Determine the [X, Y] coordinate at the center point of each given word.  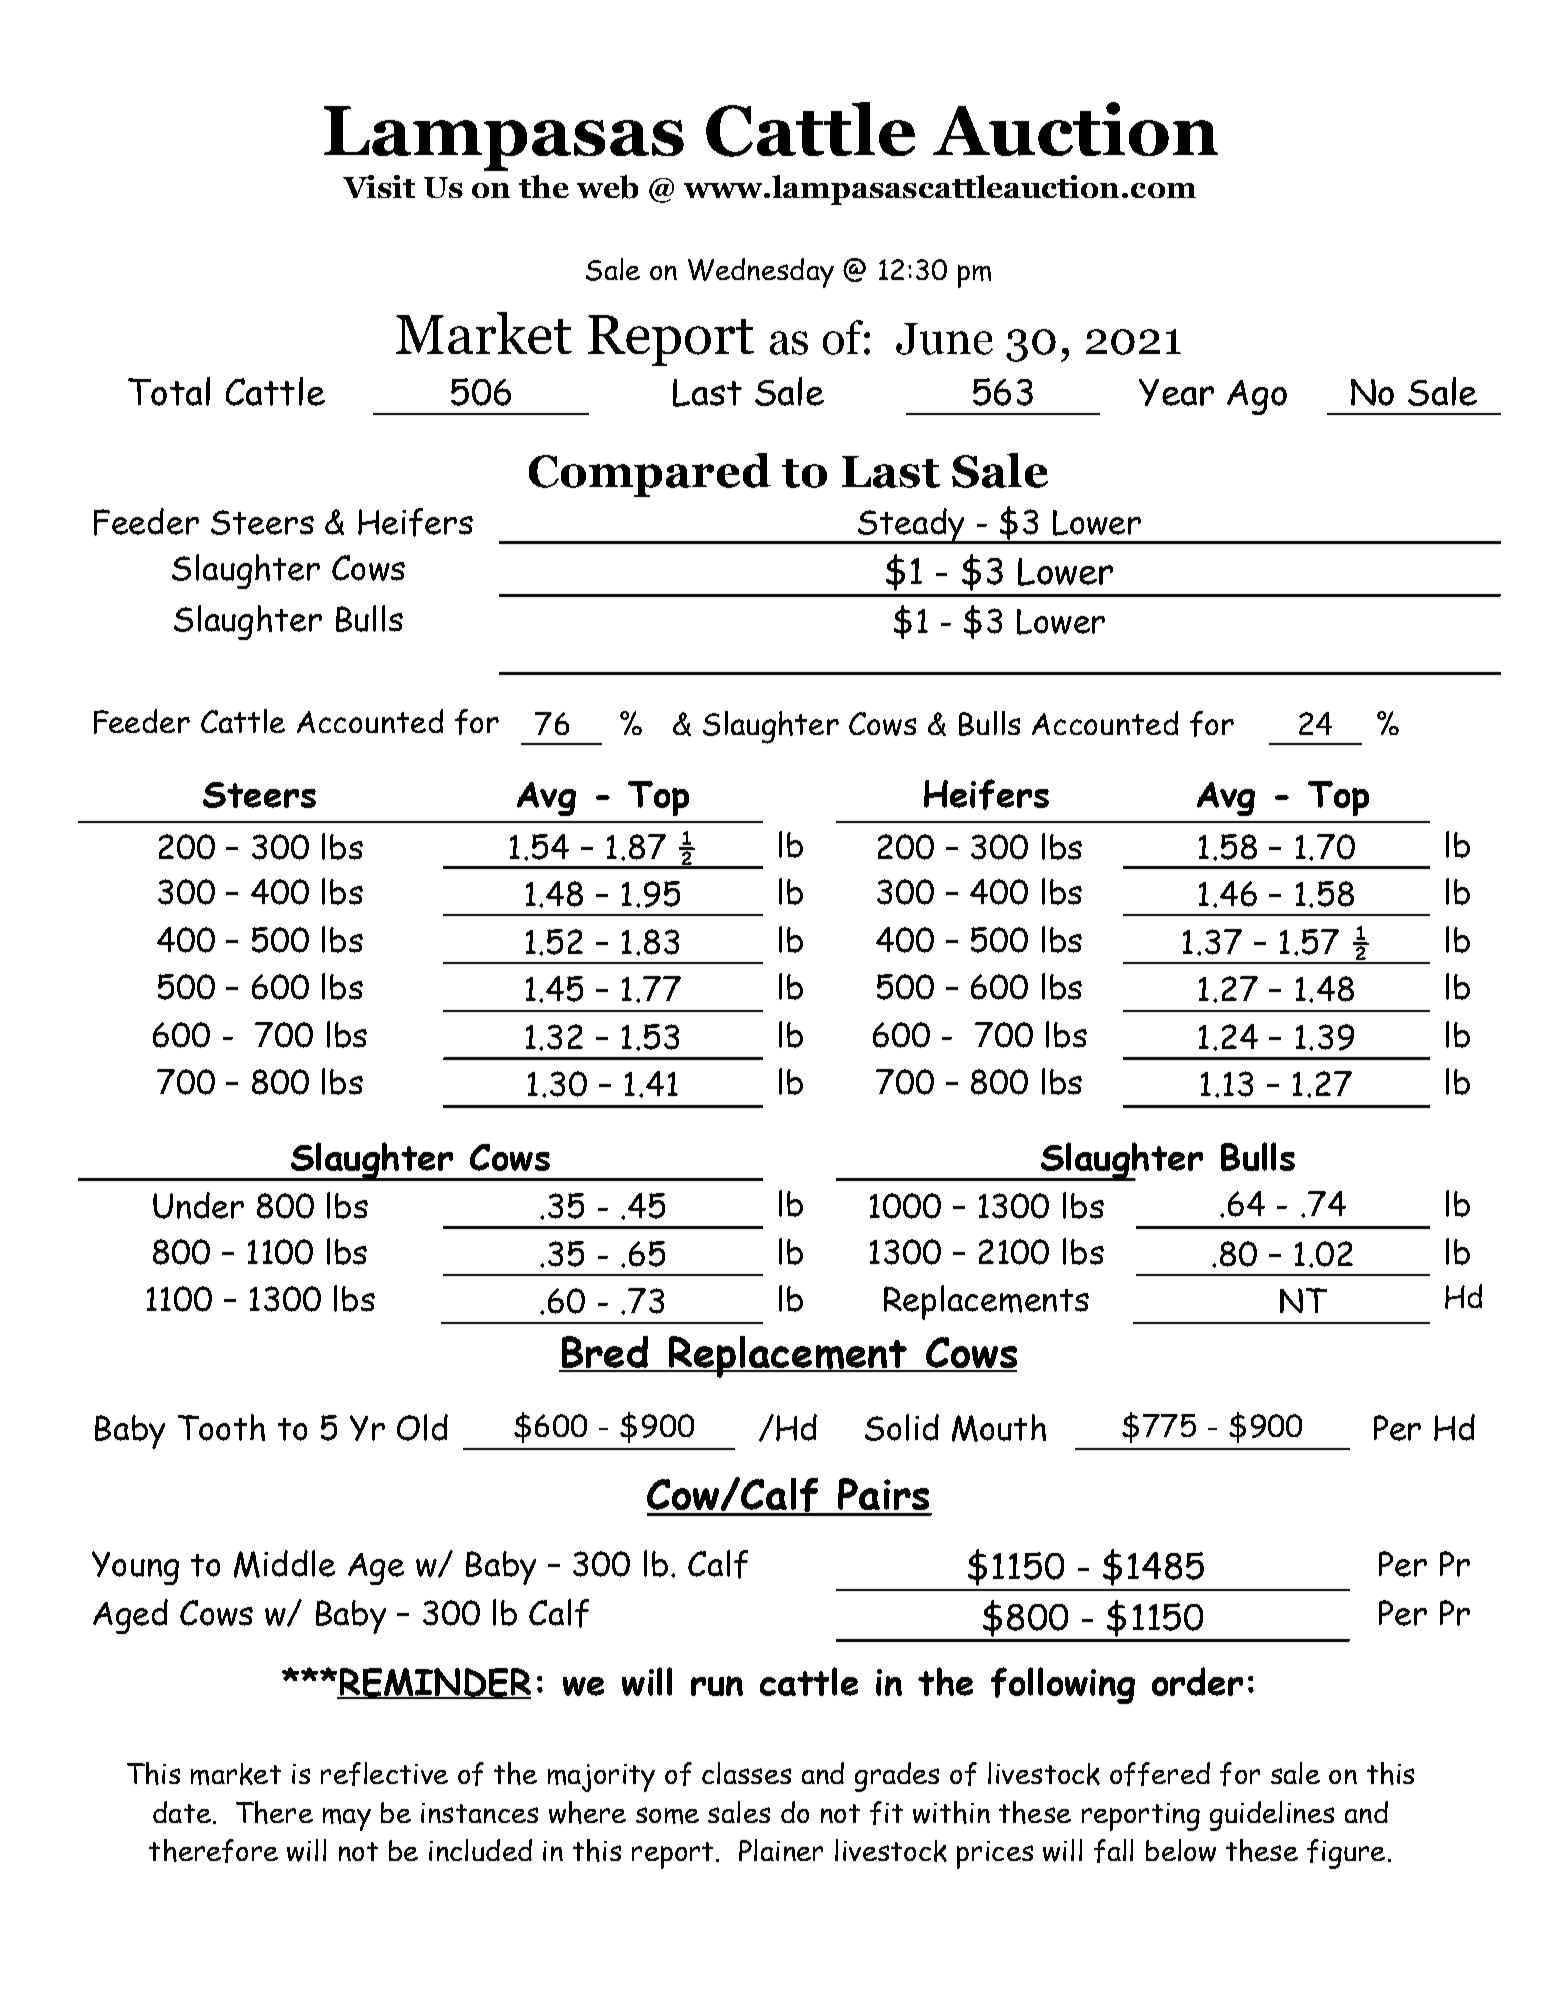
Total [169, 391]
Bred [605, 1353]
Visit [379, 186]
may [347, 1819]
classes [746, 1773]
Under [198, 1205]
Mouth [999, 1428]
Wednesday [761, 273]
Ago [1257, 397]
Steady [911, 526]
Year [1176, 392]
